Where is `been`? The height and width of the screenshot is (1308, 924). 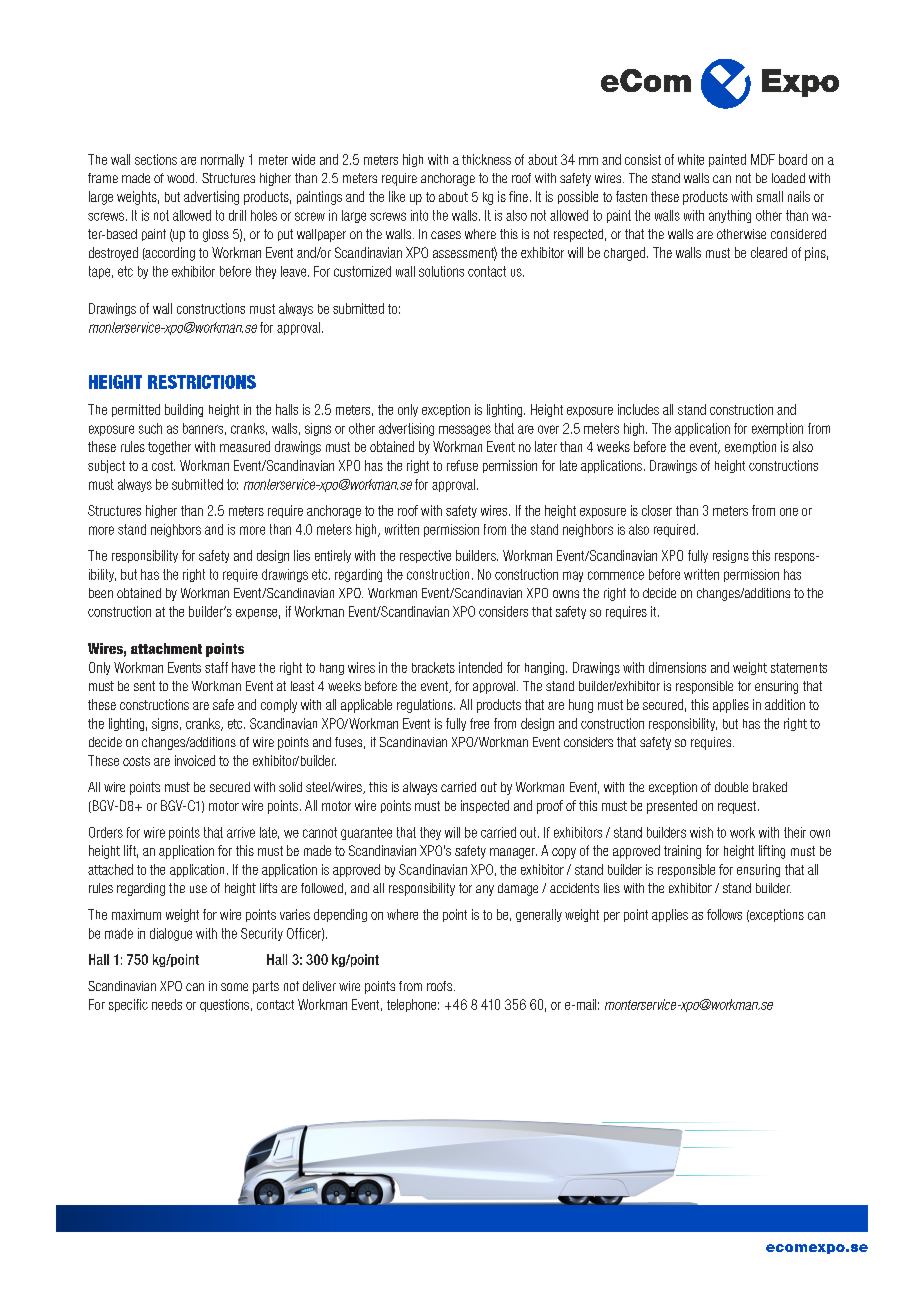
been is located at coordinates (101, 593).
